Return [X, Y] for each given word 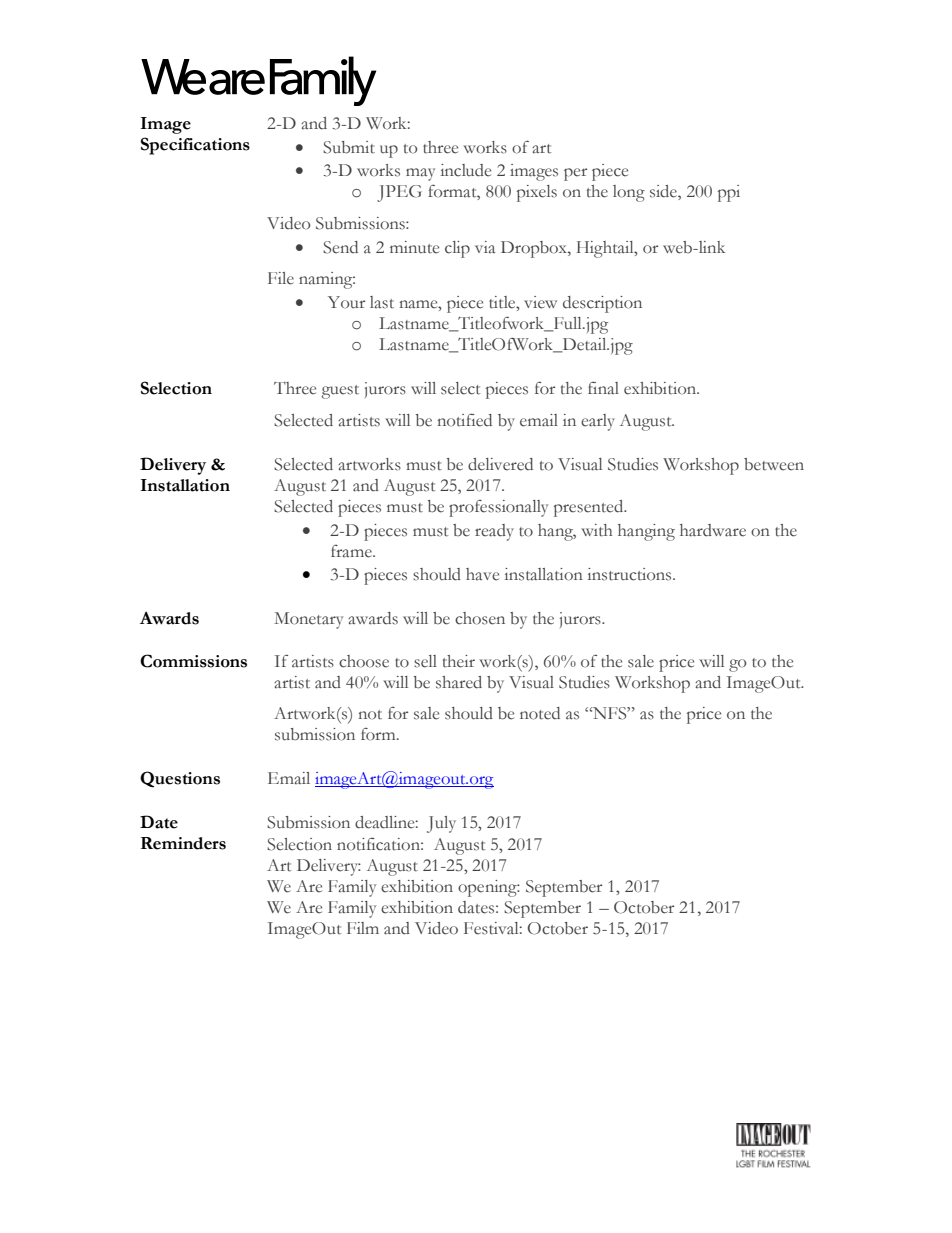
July [441, 824]
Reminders [183, 843]
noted [540, 713]
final [603, 388]
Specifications [195, 146]
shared [459, 682]
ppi [729, 193]
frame [352, 551]
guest [340, 392]
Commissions [193, 661]
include [466, 170]
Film [363, 928]
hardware [713, 530]
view [540, 302]
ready [494, 532]
